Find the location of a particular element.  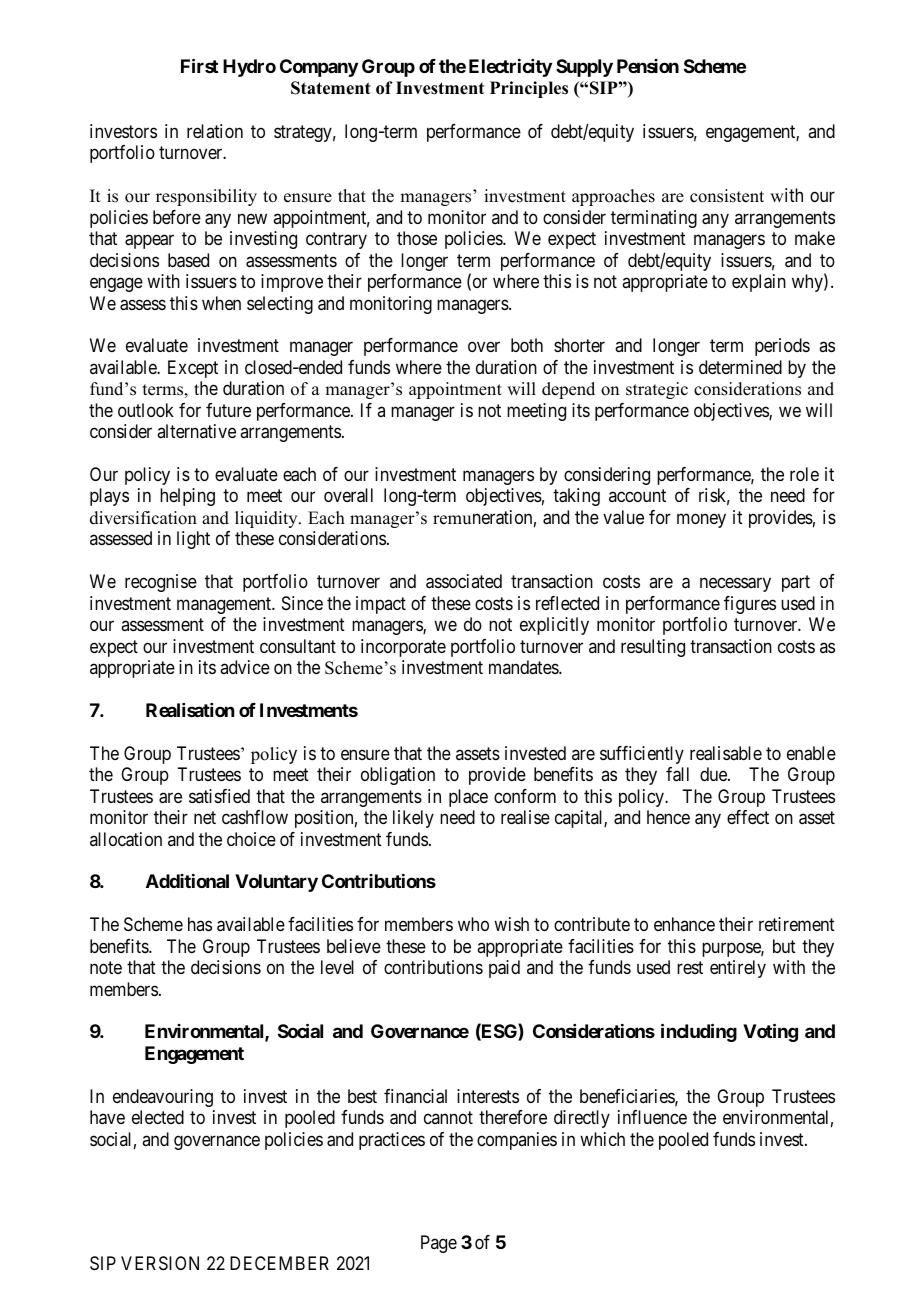

incorporate is located at coordinates (403, 648).
